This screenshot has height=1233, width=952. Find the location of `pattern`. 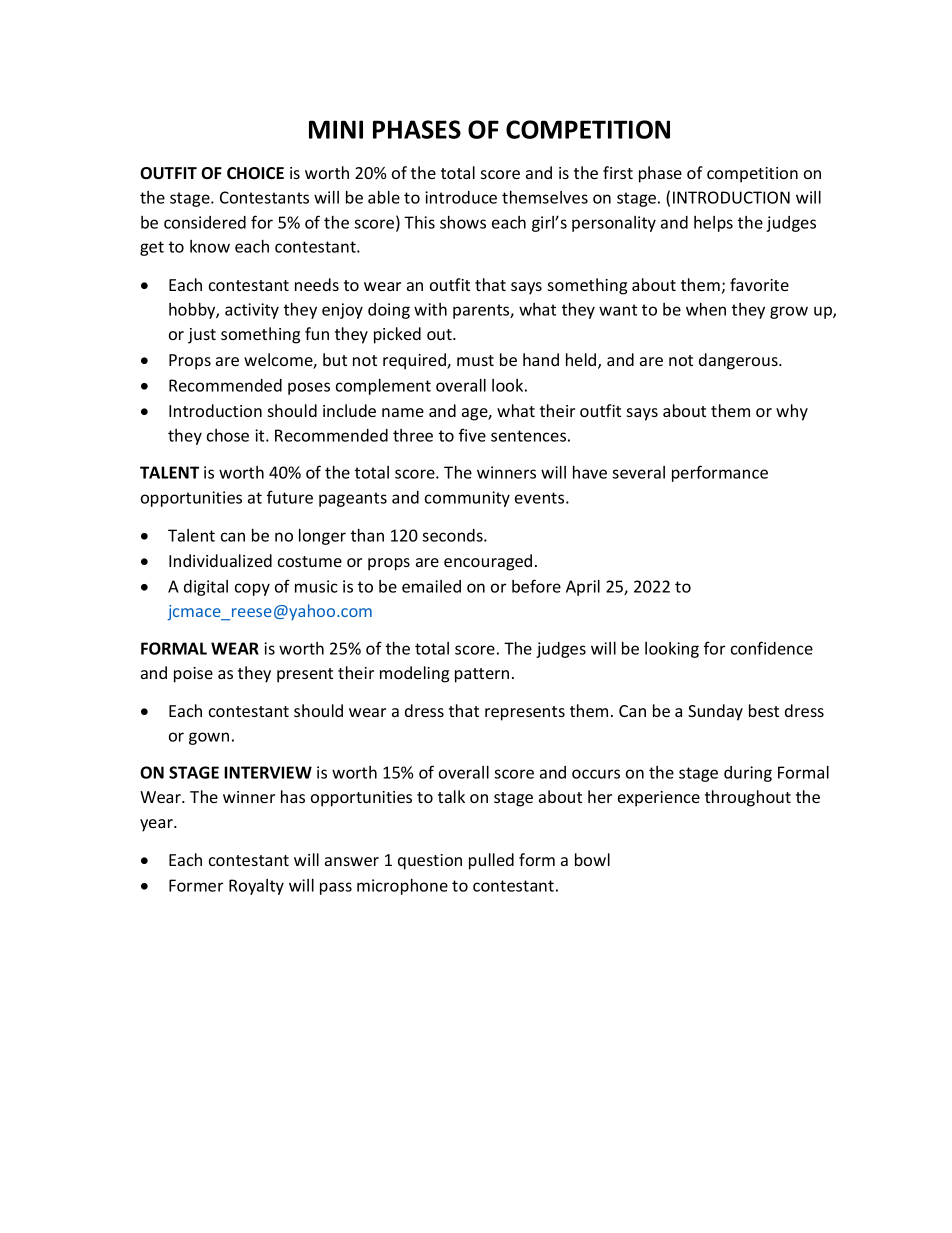

pattern is located at coordinates (482, 675).
